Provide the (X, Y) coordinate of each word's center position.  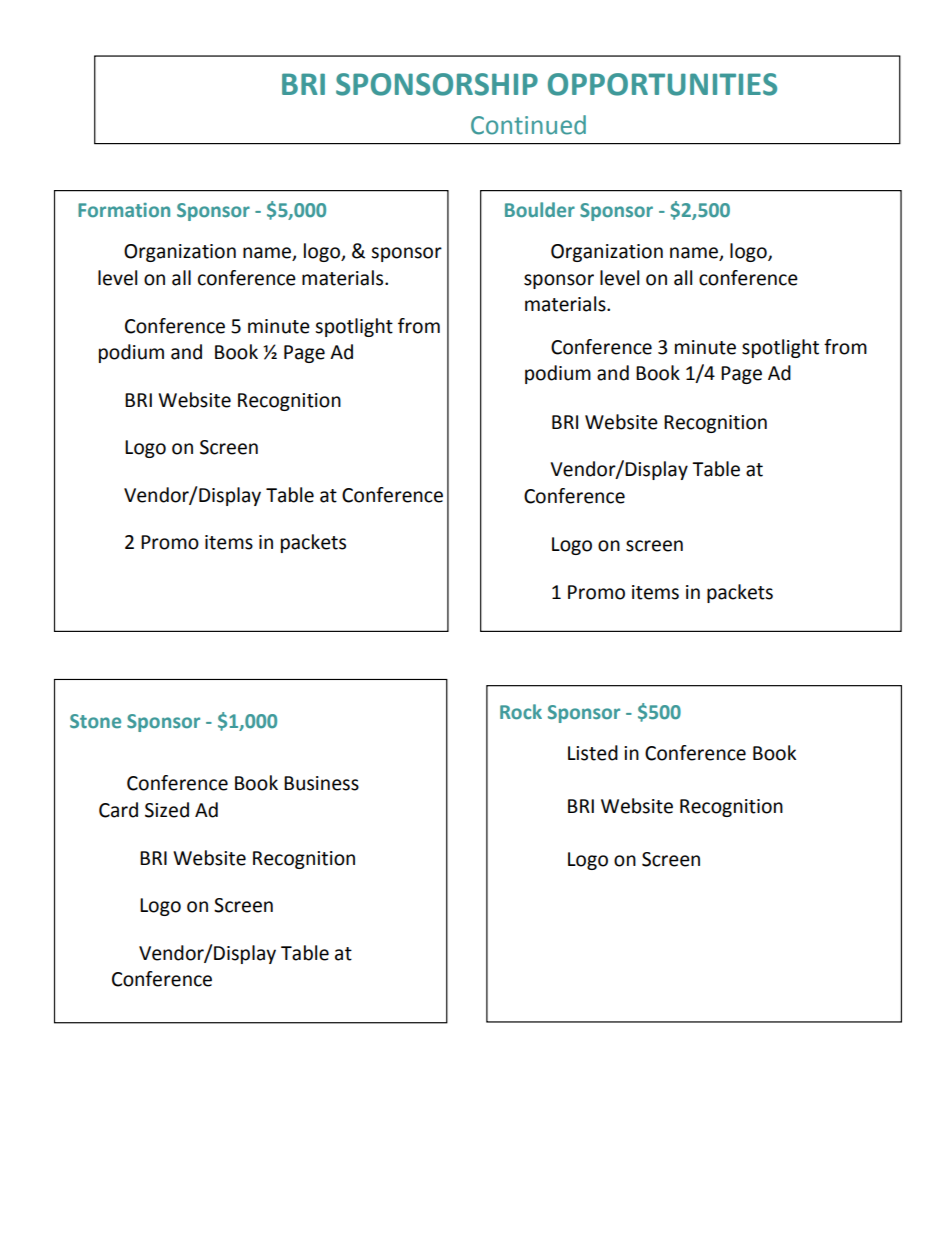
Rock (521, 711)
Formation (124, 210)
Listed (593, 753)
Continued (528, 125)
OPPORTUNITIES (662, 84)
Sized (167, 810)
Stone (95, 721)
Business (321, 783)
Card (118, 810)
